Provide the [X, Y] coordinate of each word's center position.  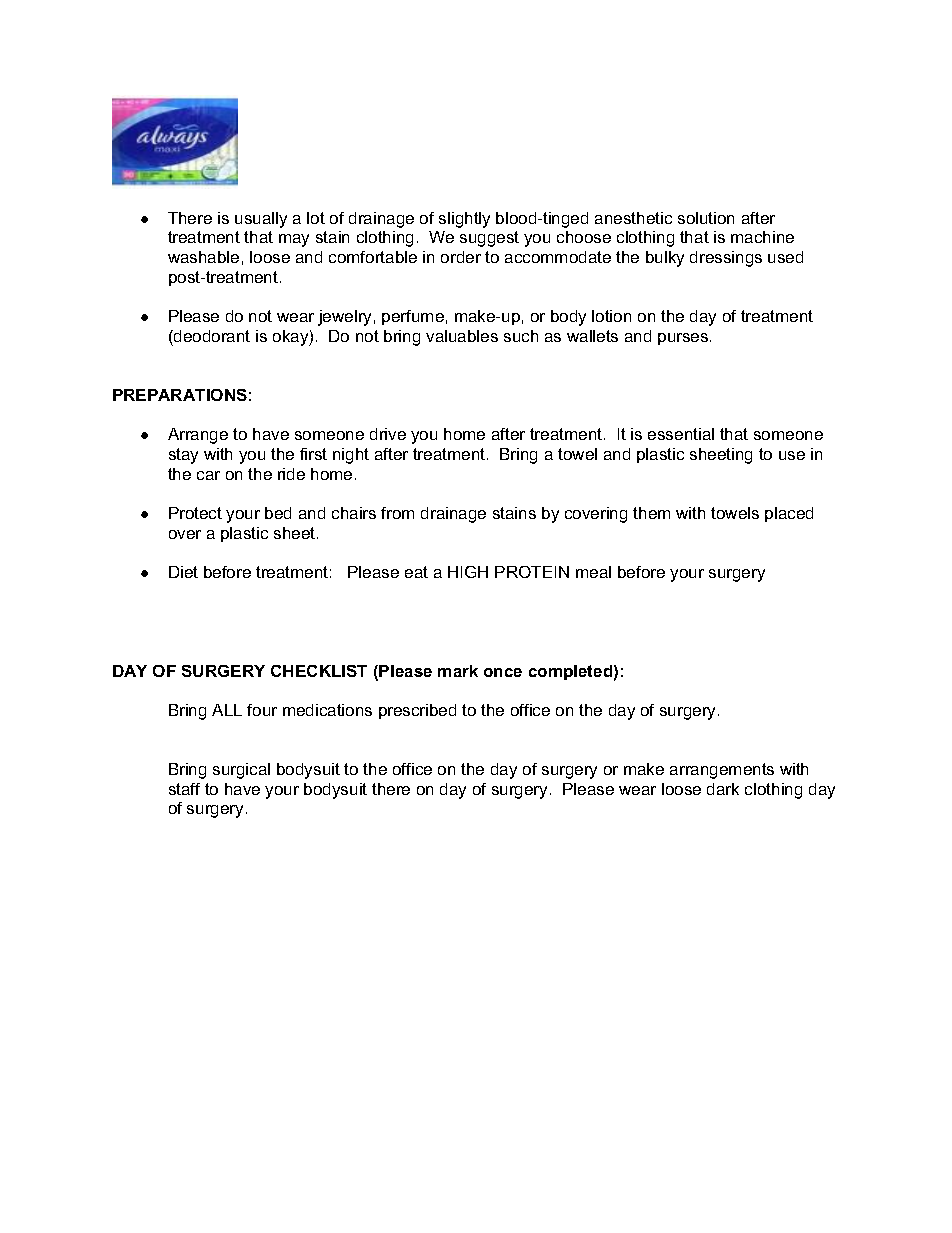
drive [388, 434]
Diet [183, 572]
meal [593, 572]
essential [681, 434]
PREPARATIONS [180, 395]
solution [706, 218]
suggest [489, 239]
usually [261, 220]
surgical [241, 771]
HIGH [468, 572]
